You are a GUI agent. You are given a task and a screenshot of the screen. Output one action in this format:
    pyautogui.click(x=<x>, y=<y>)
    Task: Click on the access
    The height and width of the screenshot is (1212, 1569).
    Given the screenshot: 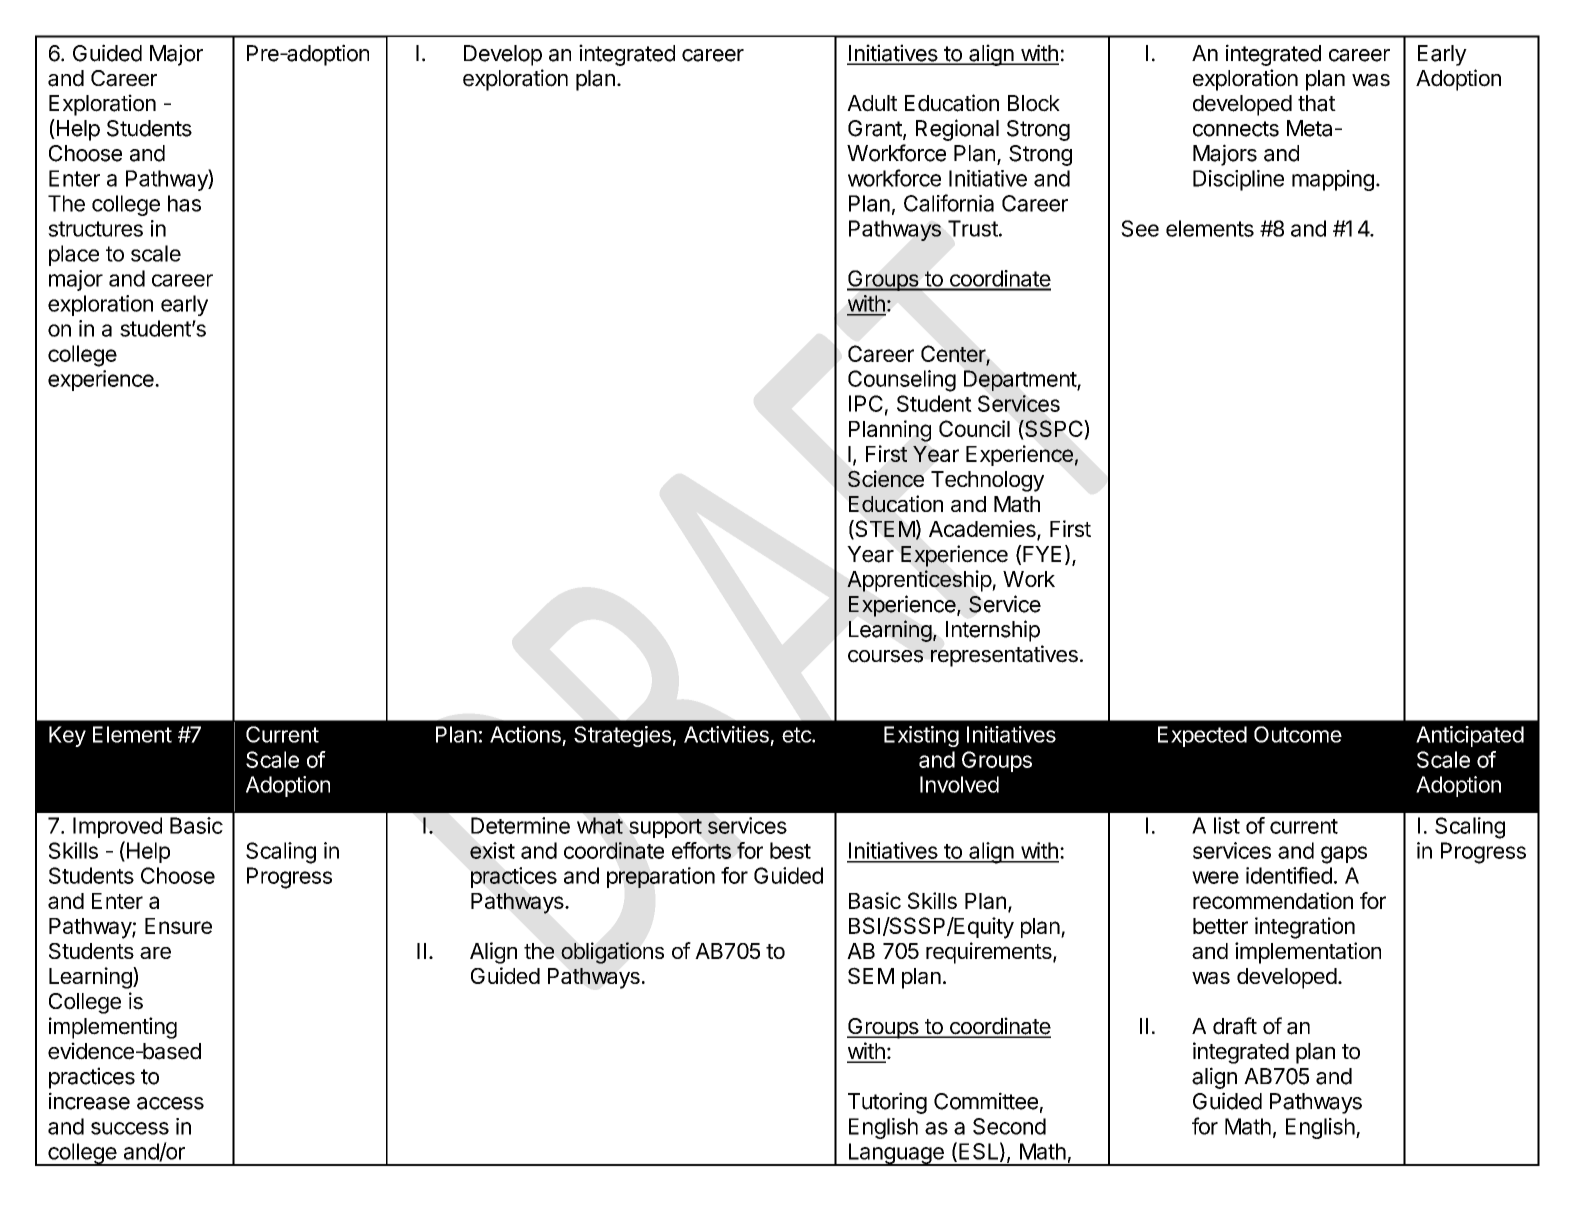 What is the action you would take?
    pyautogui.click(x=170, y=1103)
